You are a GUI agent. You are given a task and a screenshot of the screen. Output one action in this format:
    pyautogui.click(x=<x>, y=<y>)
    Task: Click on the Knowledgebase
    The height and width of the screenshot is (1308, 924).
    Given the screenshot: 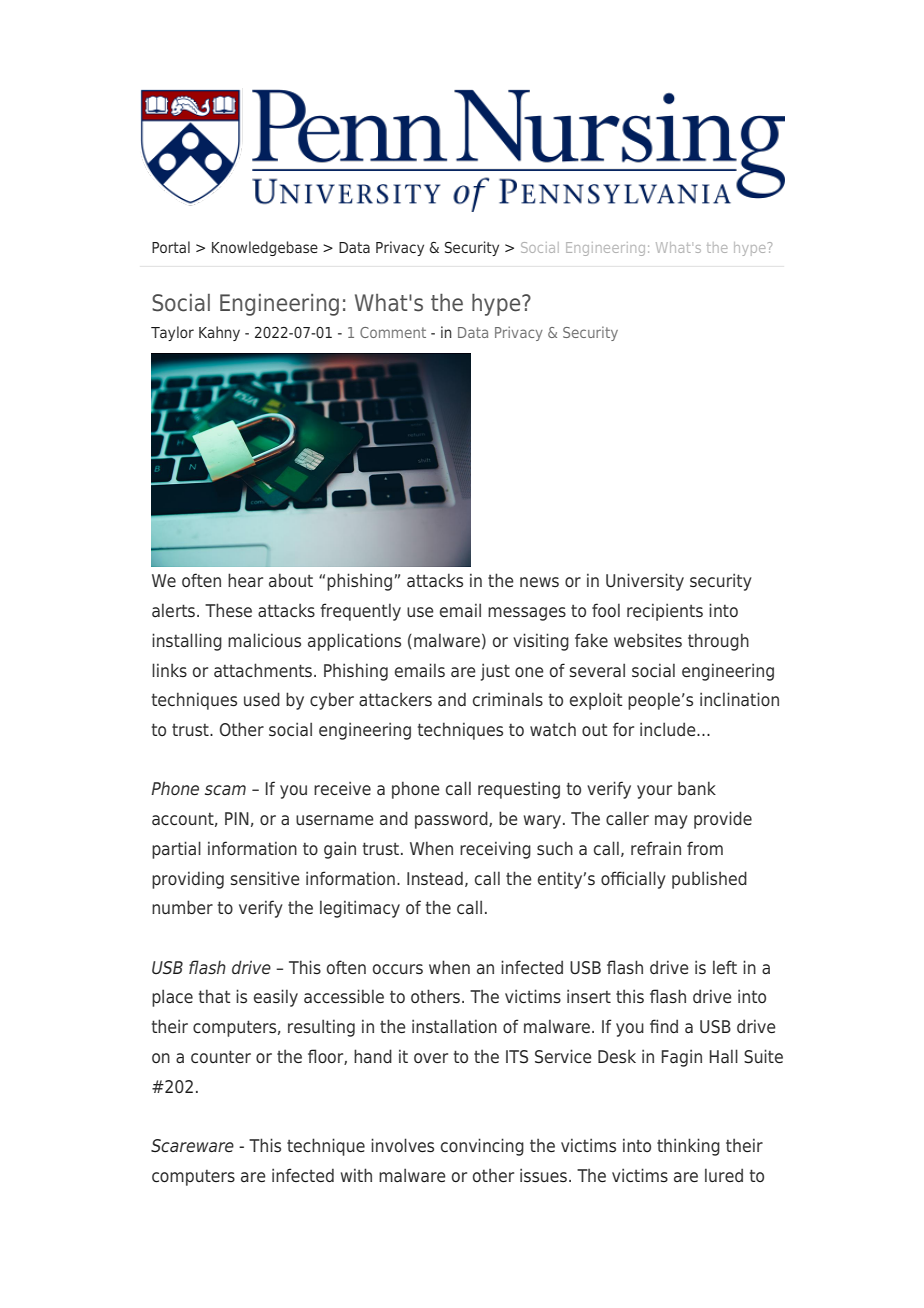 What is the action you would take?
    pyautogui.click(x=265, y=248)
